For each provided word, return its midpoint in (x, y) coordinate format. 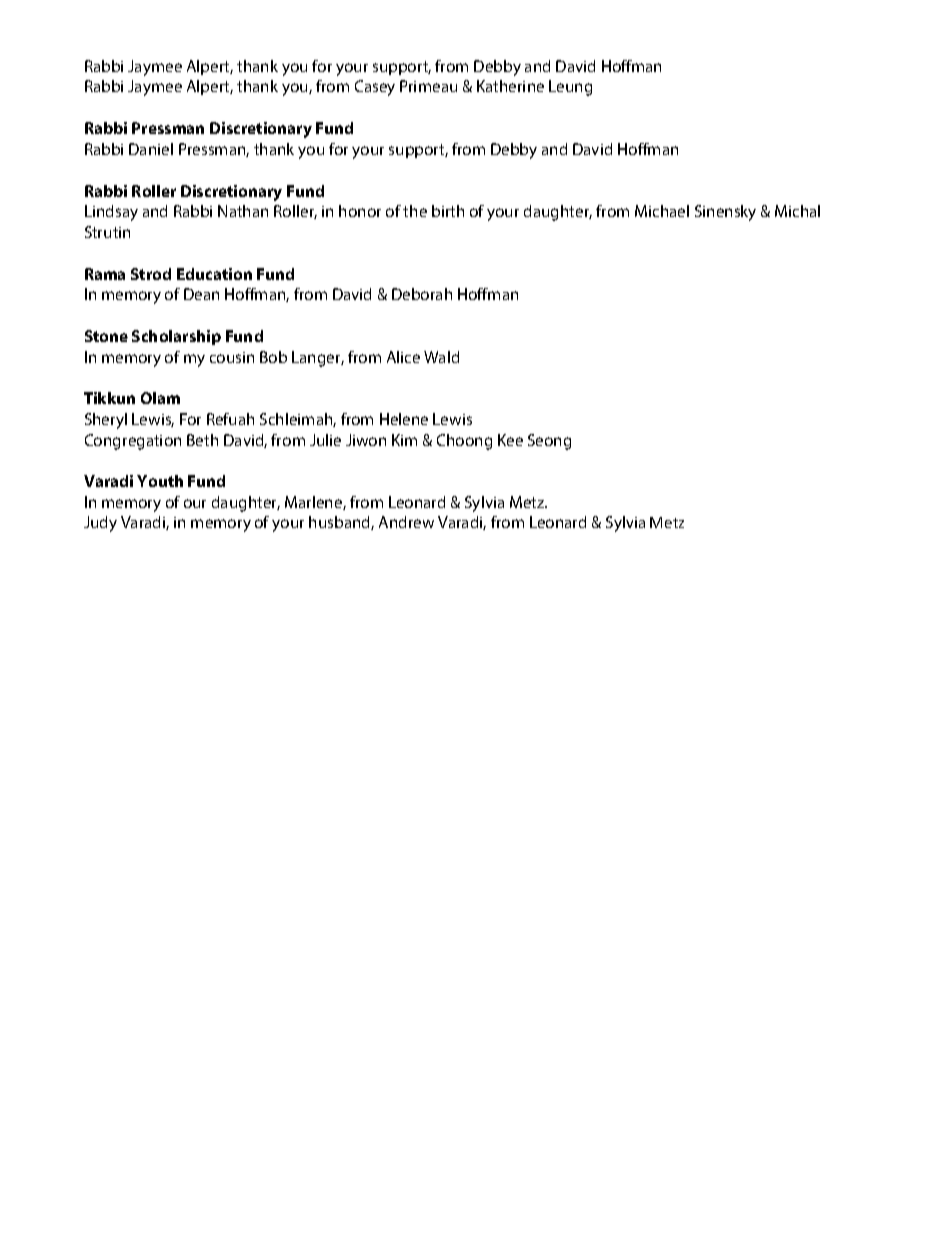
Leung (570, 88)
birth (448, 211)
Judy (100, 524)
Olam (160, 398)
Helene (404, 419)
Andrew (406, 522)
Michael (662, 211)
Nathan (243, 211)
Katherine (510, 86)
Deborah (422, 294)
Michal (797, 211)
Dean (201, 294)
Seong (549, 442)
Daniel (151, 149)
